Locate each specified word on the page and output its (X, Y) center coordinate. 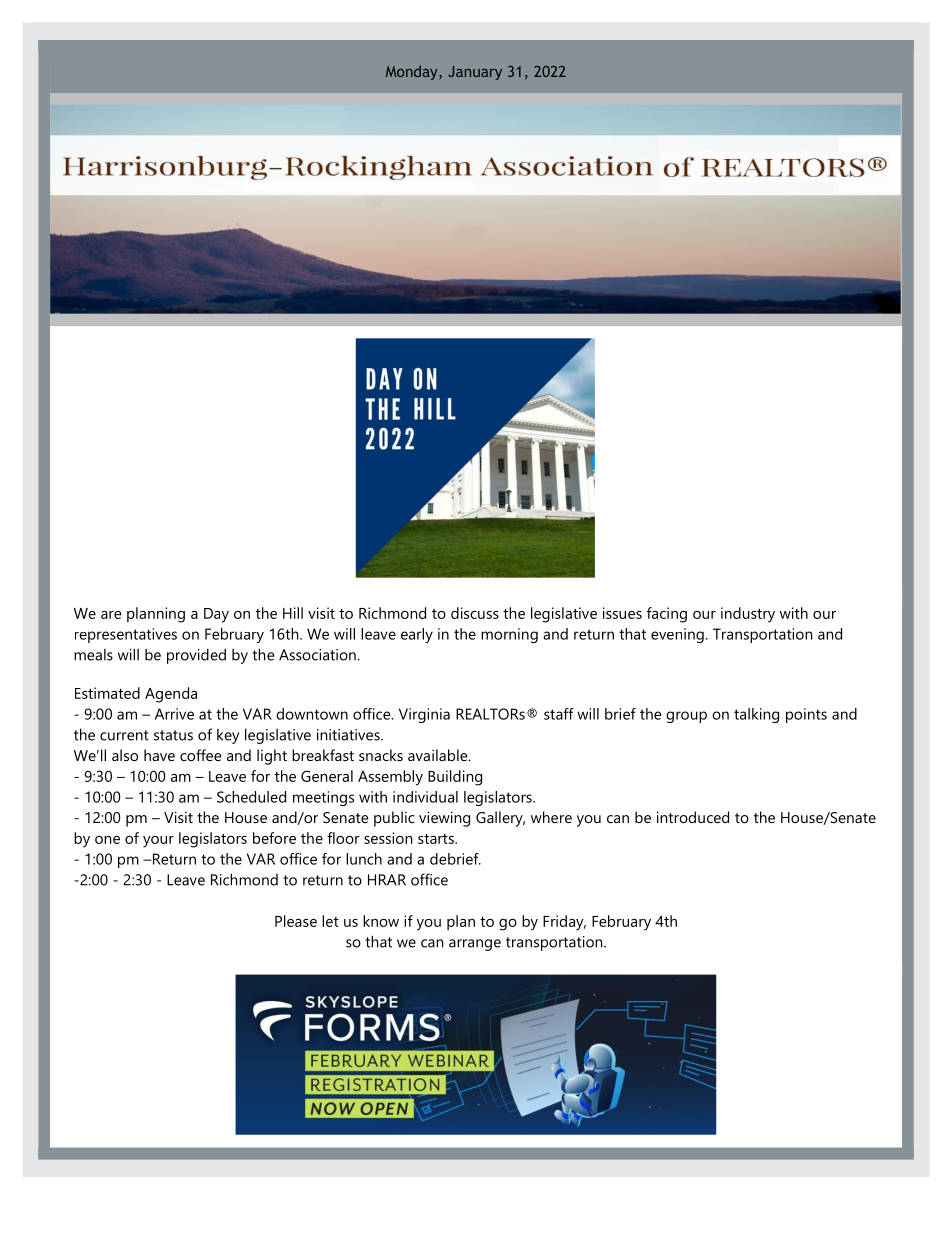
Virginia (424, 715)
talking (756, 715)
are (111, 615)
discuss (475, 613)
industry (748, 615)
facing (667, 615)
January (475, 73)
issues (622, 613)
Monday (413, 72)
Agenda (171, 695)
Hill (293, 613)
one (107, 840)
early (417, 635)
